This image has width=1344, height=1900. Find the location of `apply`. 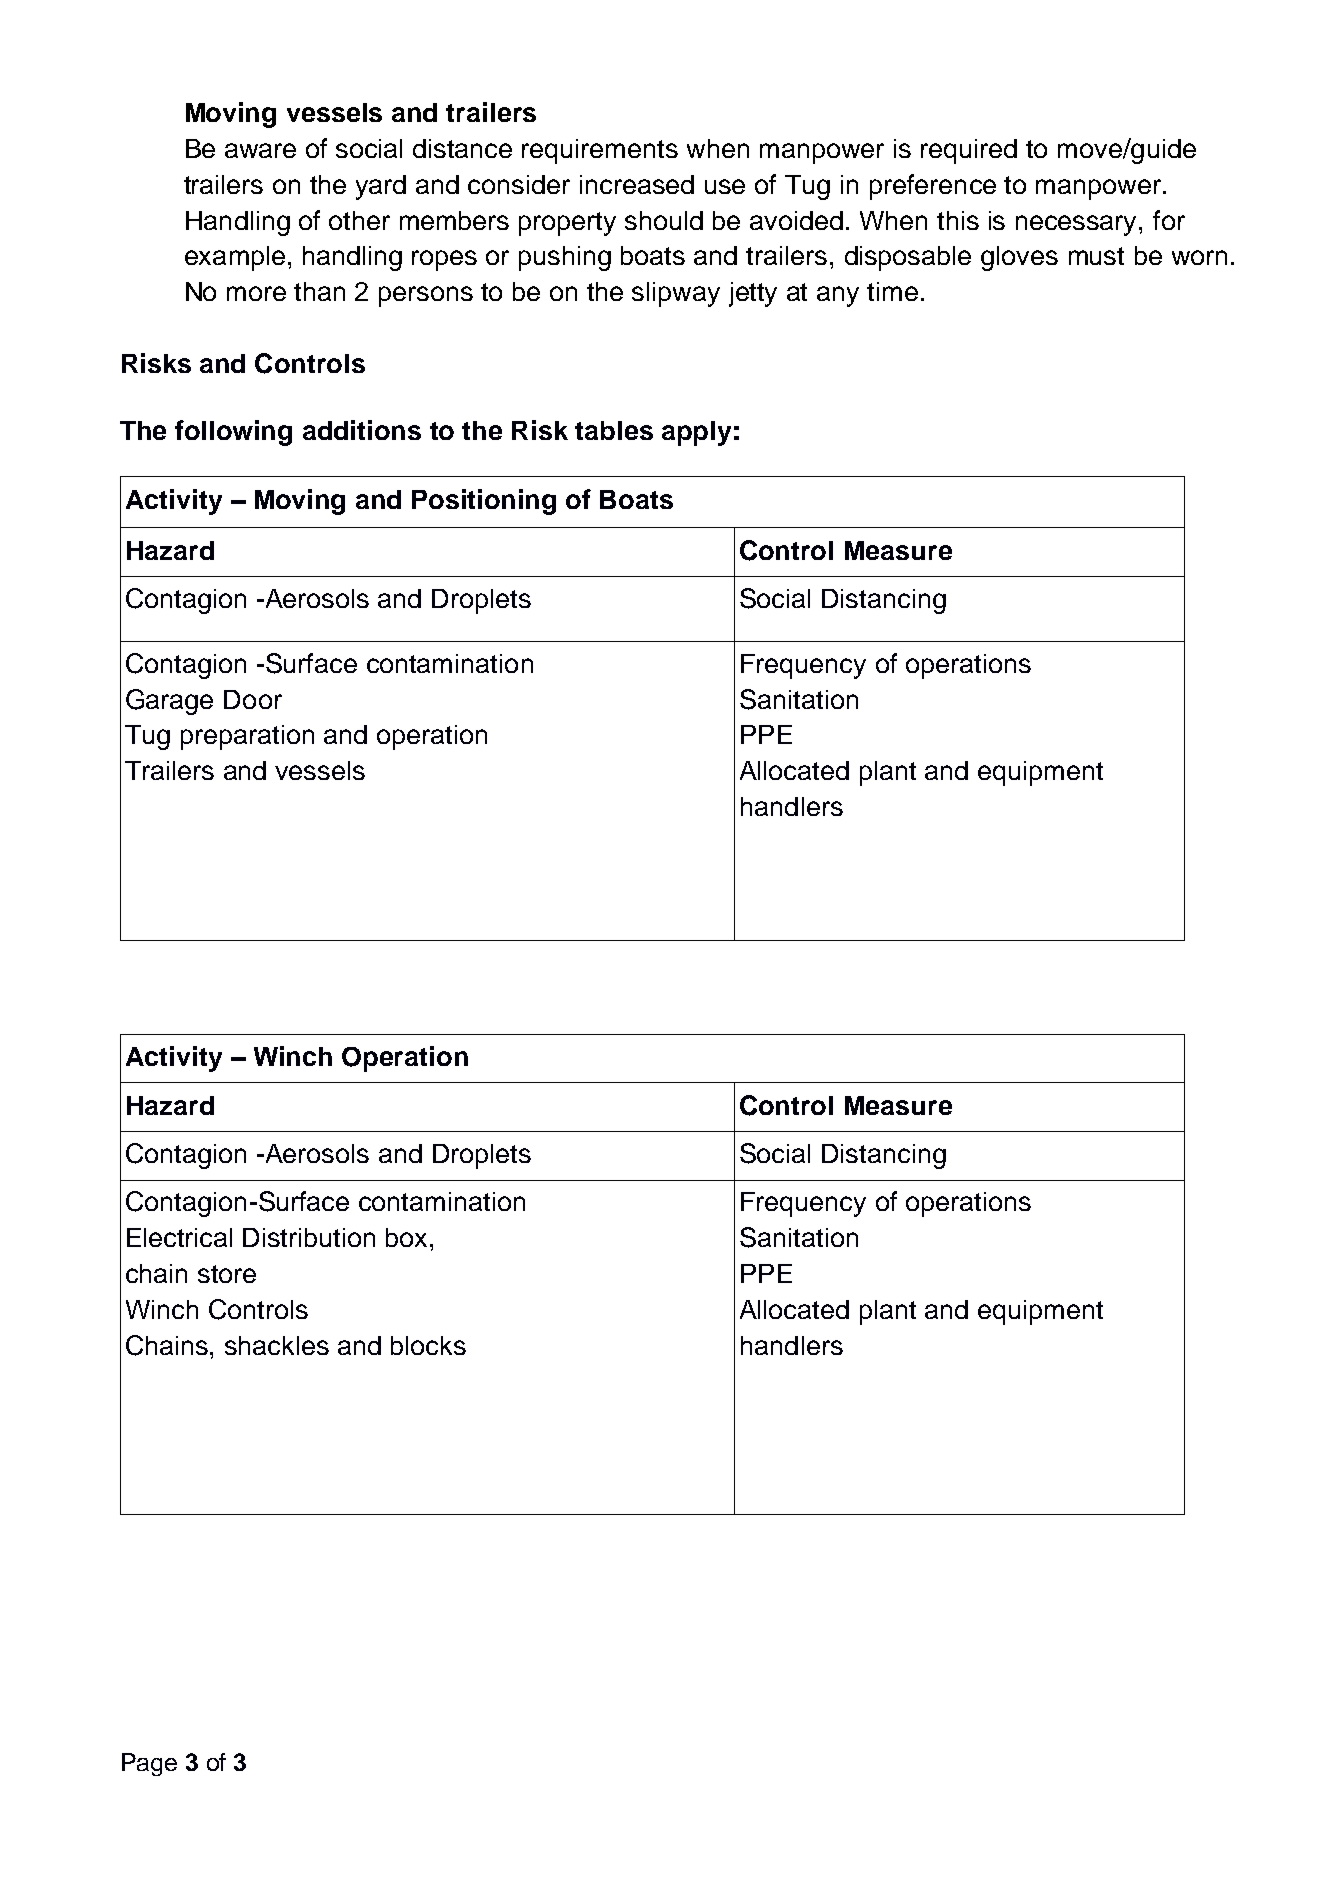

apply is located at coordinates (696, 433).
